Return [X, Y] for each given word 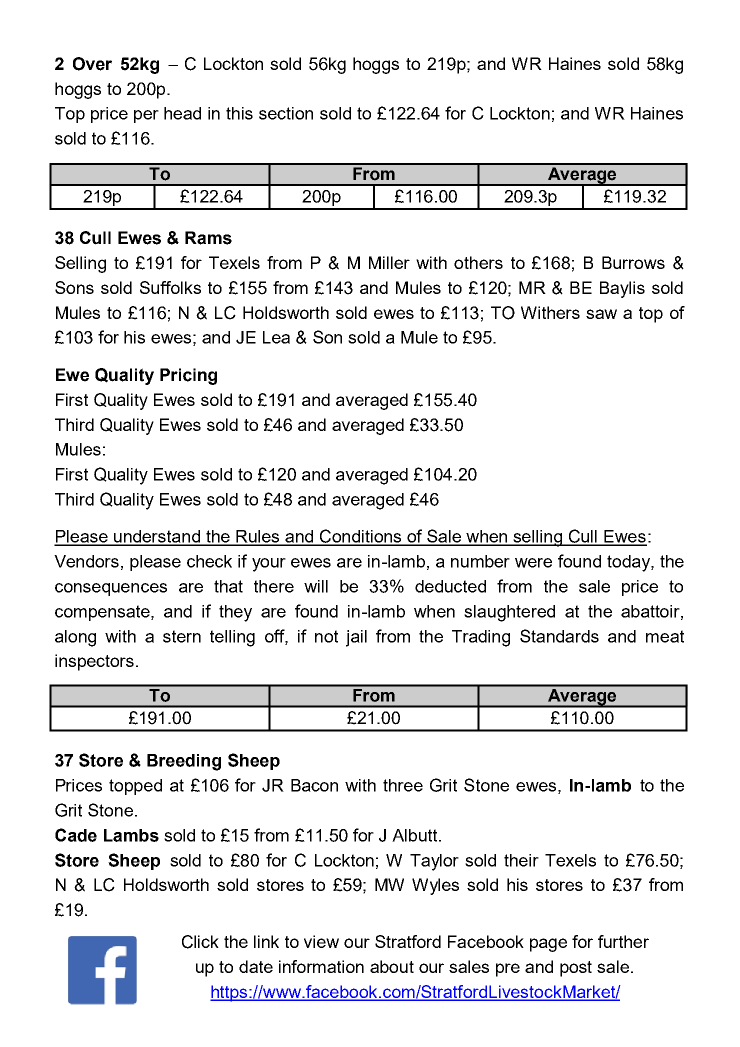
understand [157, 537]
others [478, 262]
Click [200, 942]
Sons [74, 287]
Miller [389, 262]
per [146, 116]
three [403, 785]
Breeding [184, 762]
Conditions [361, 537]
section [286, 113]
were [533, 563]
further [623, 941]
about [392, 966]
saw [601, 314]
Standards [559, 636]
